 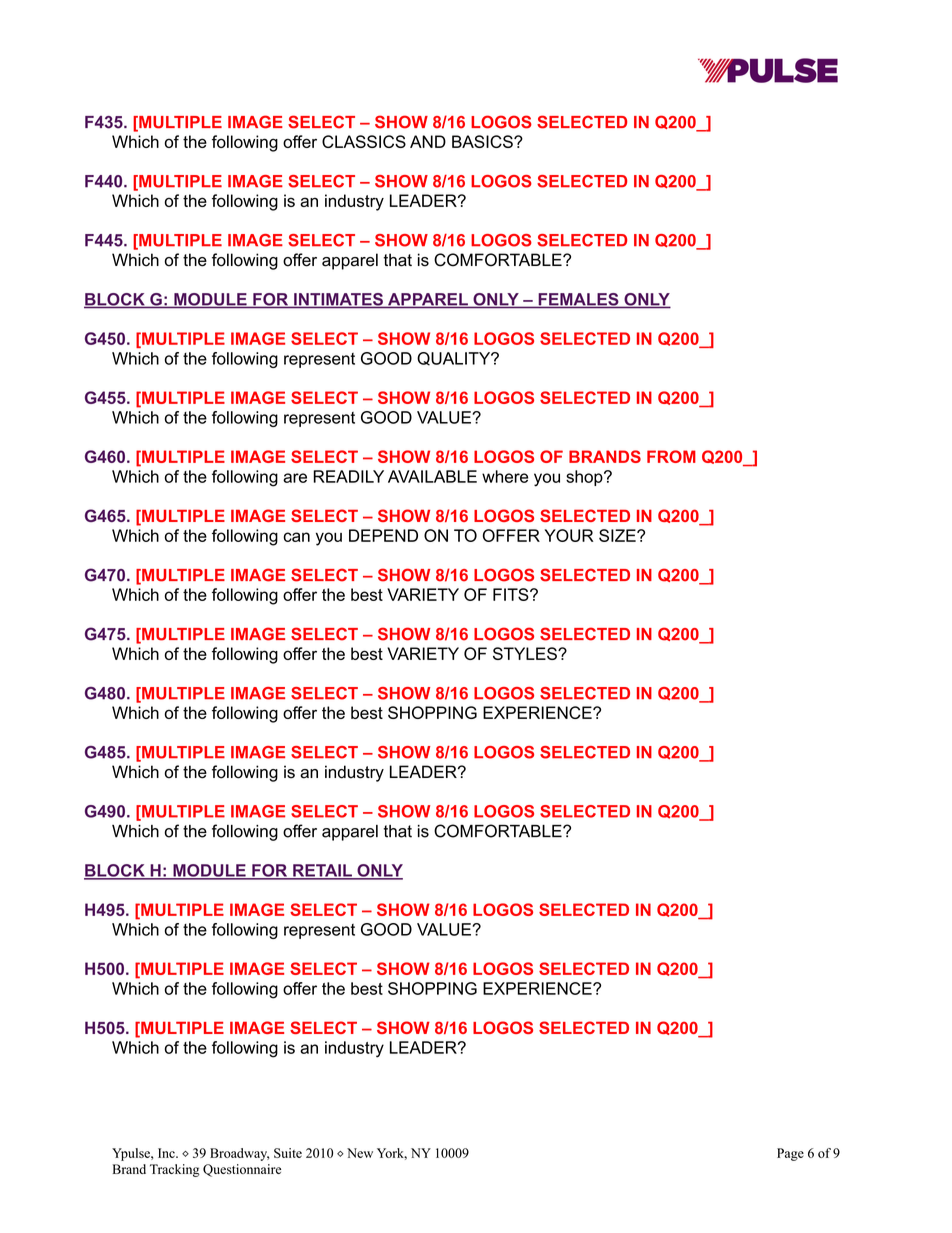 What do you see at coordinates (483, 141) in the screenshot?
I see `BASICS` at bounding box center [483, 141].
